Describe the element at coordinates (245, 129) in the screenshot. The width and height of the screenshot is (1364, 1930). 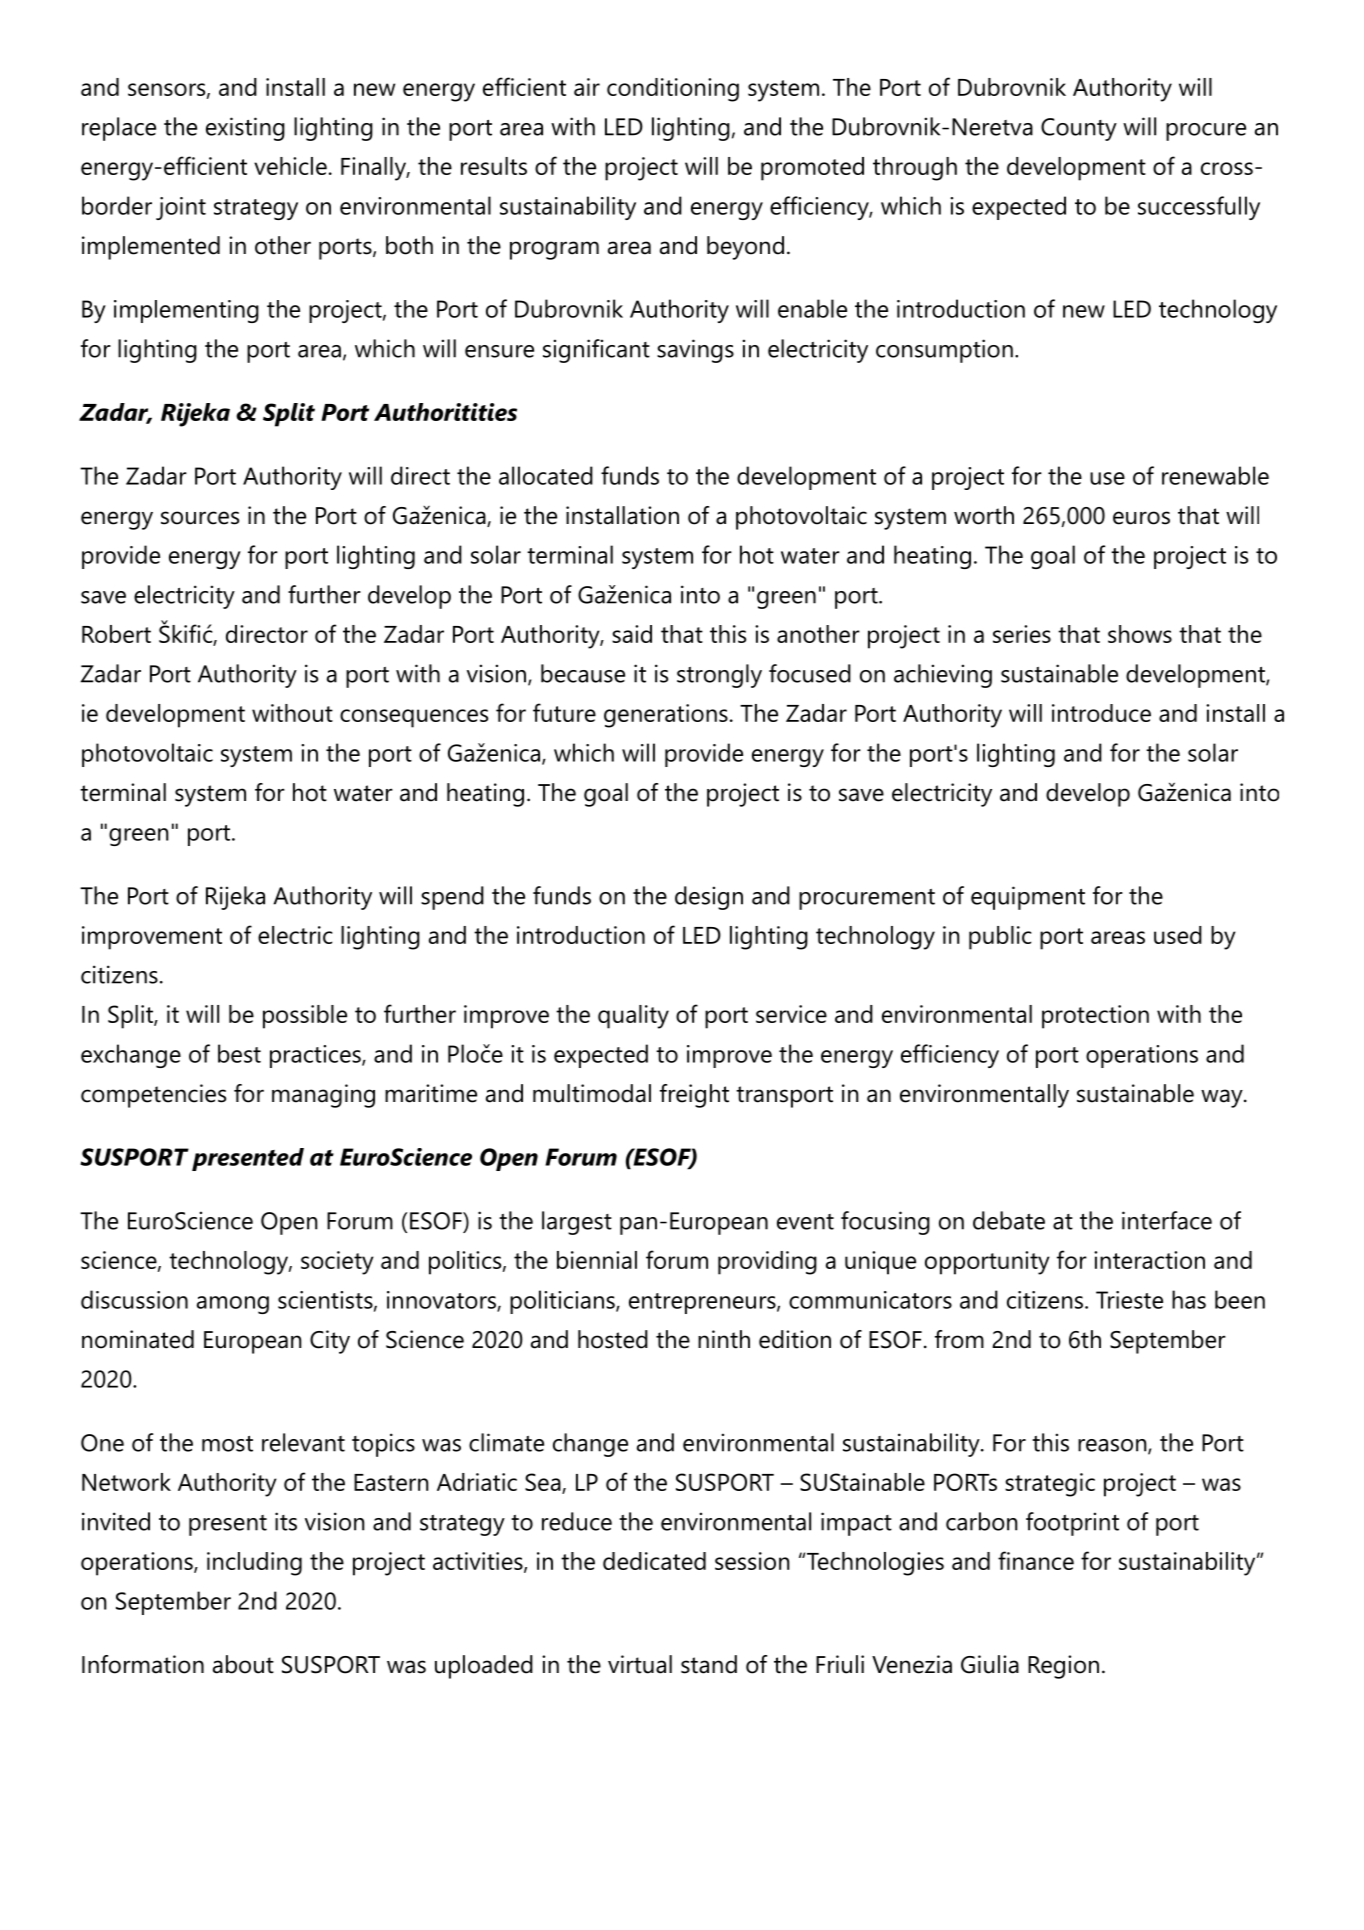
I see `existing` at that location.
